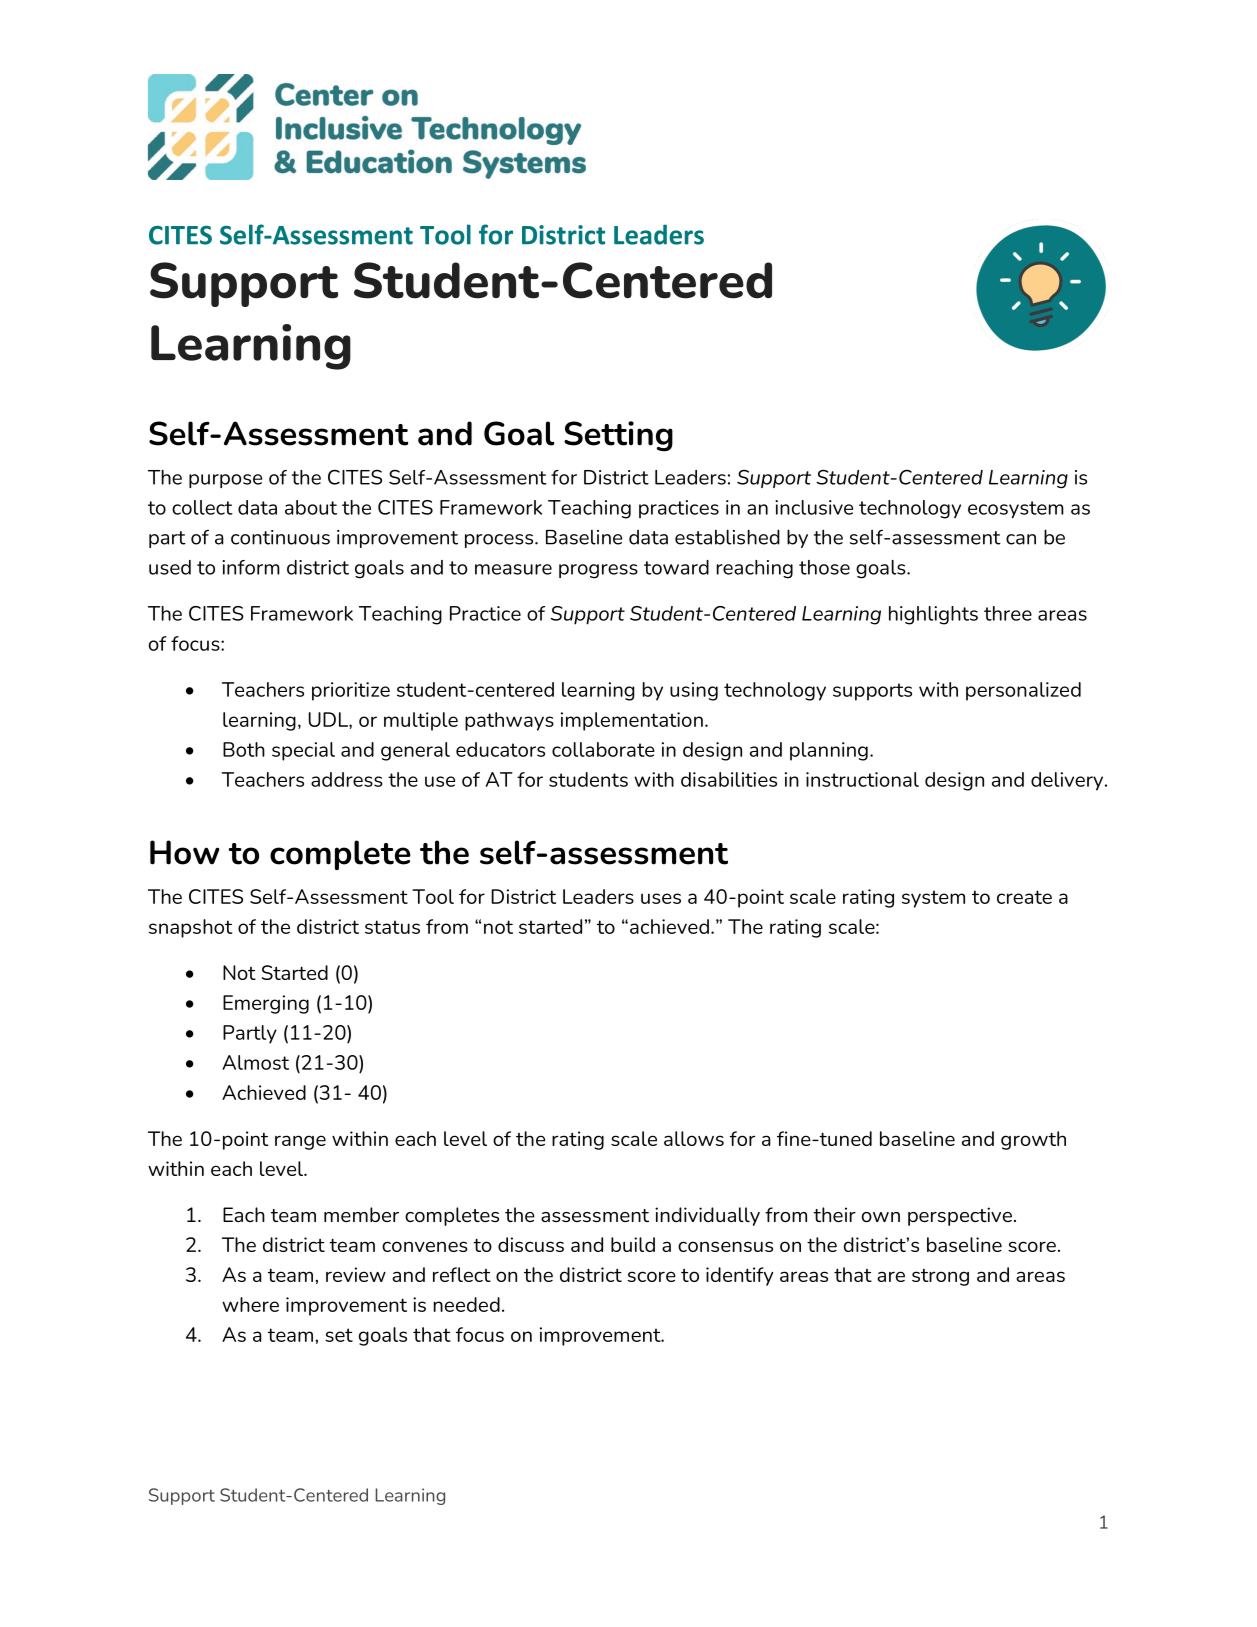 This screenshot has height=1627, width=1257. I want to click on prioritize, so click(351, 691).
